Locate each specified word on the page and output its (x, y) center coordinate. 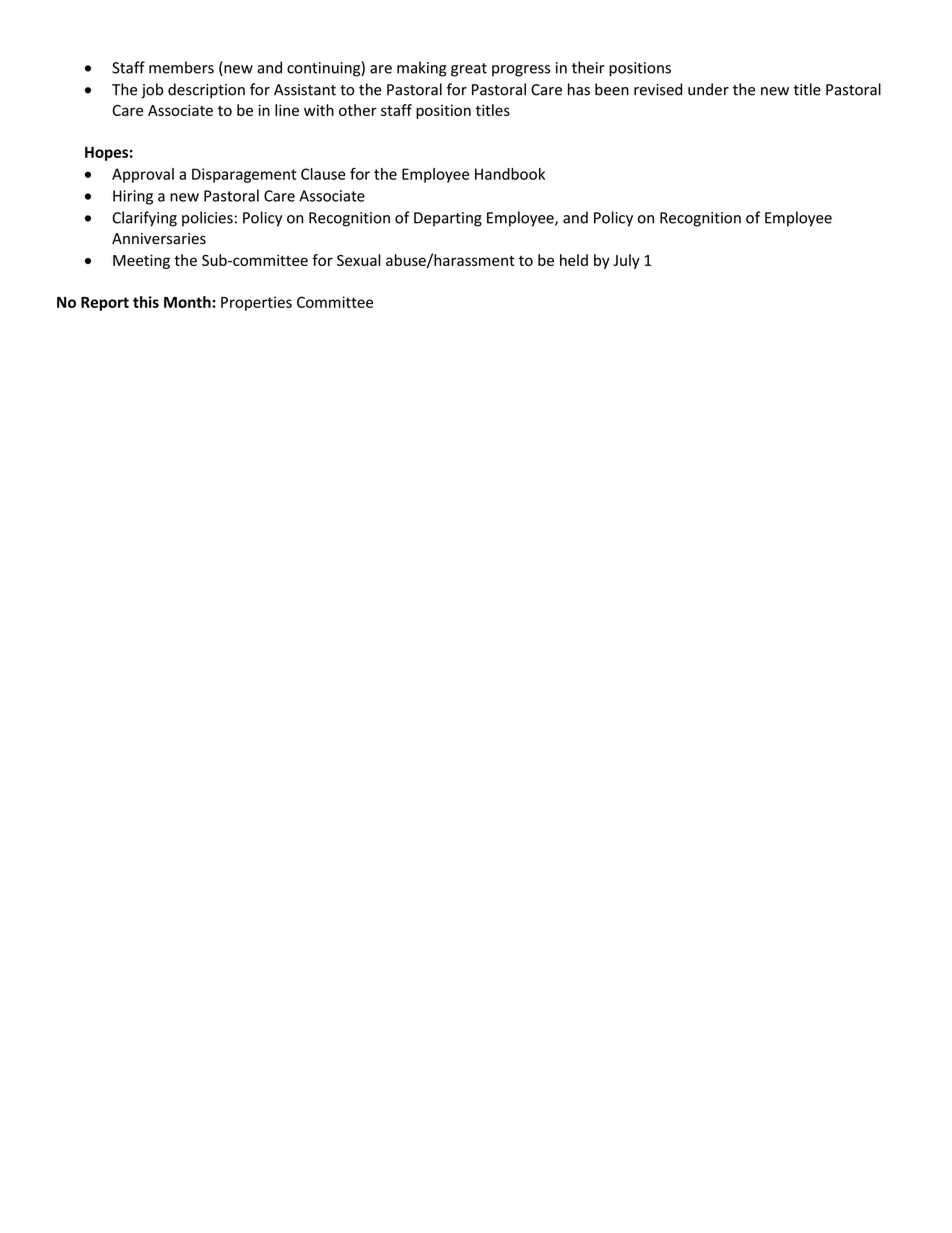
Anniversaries (159, 239)
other (358, 110)
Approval (143, 175)
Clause (323, 174)
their (588, 67)
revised (658, 89)
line (287, 110)
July (626, 261)
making (422, 69)
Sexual (359, 260)
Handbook (510, 174)
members (181, 67)
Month (188, 302)
